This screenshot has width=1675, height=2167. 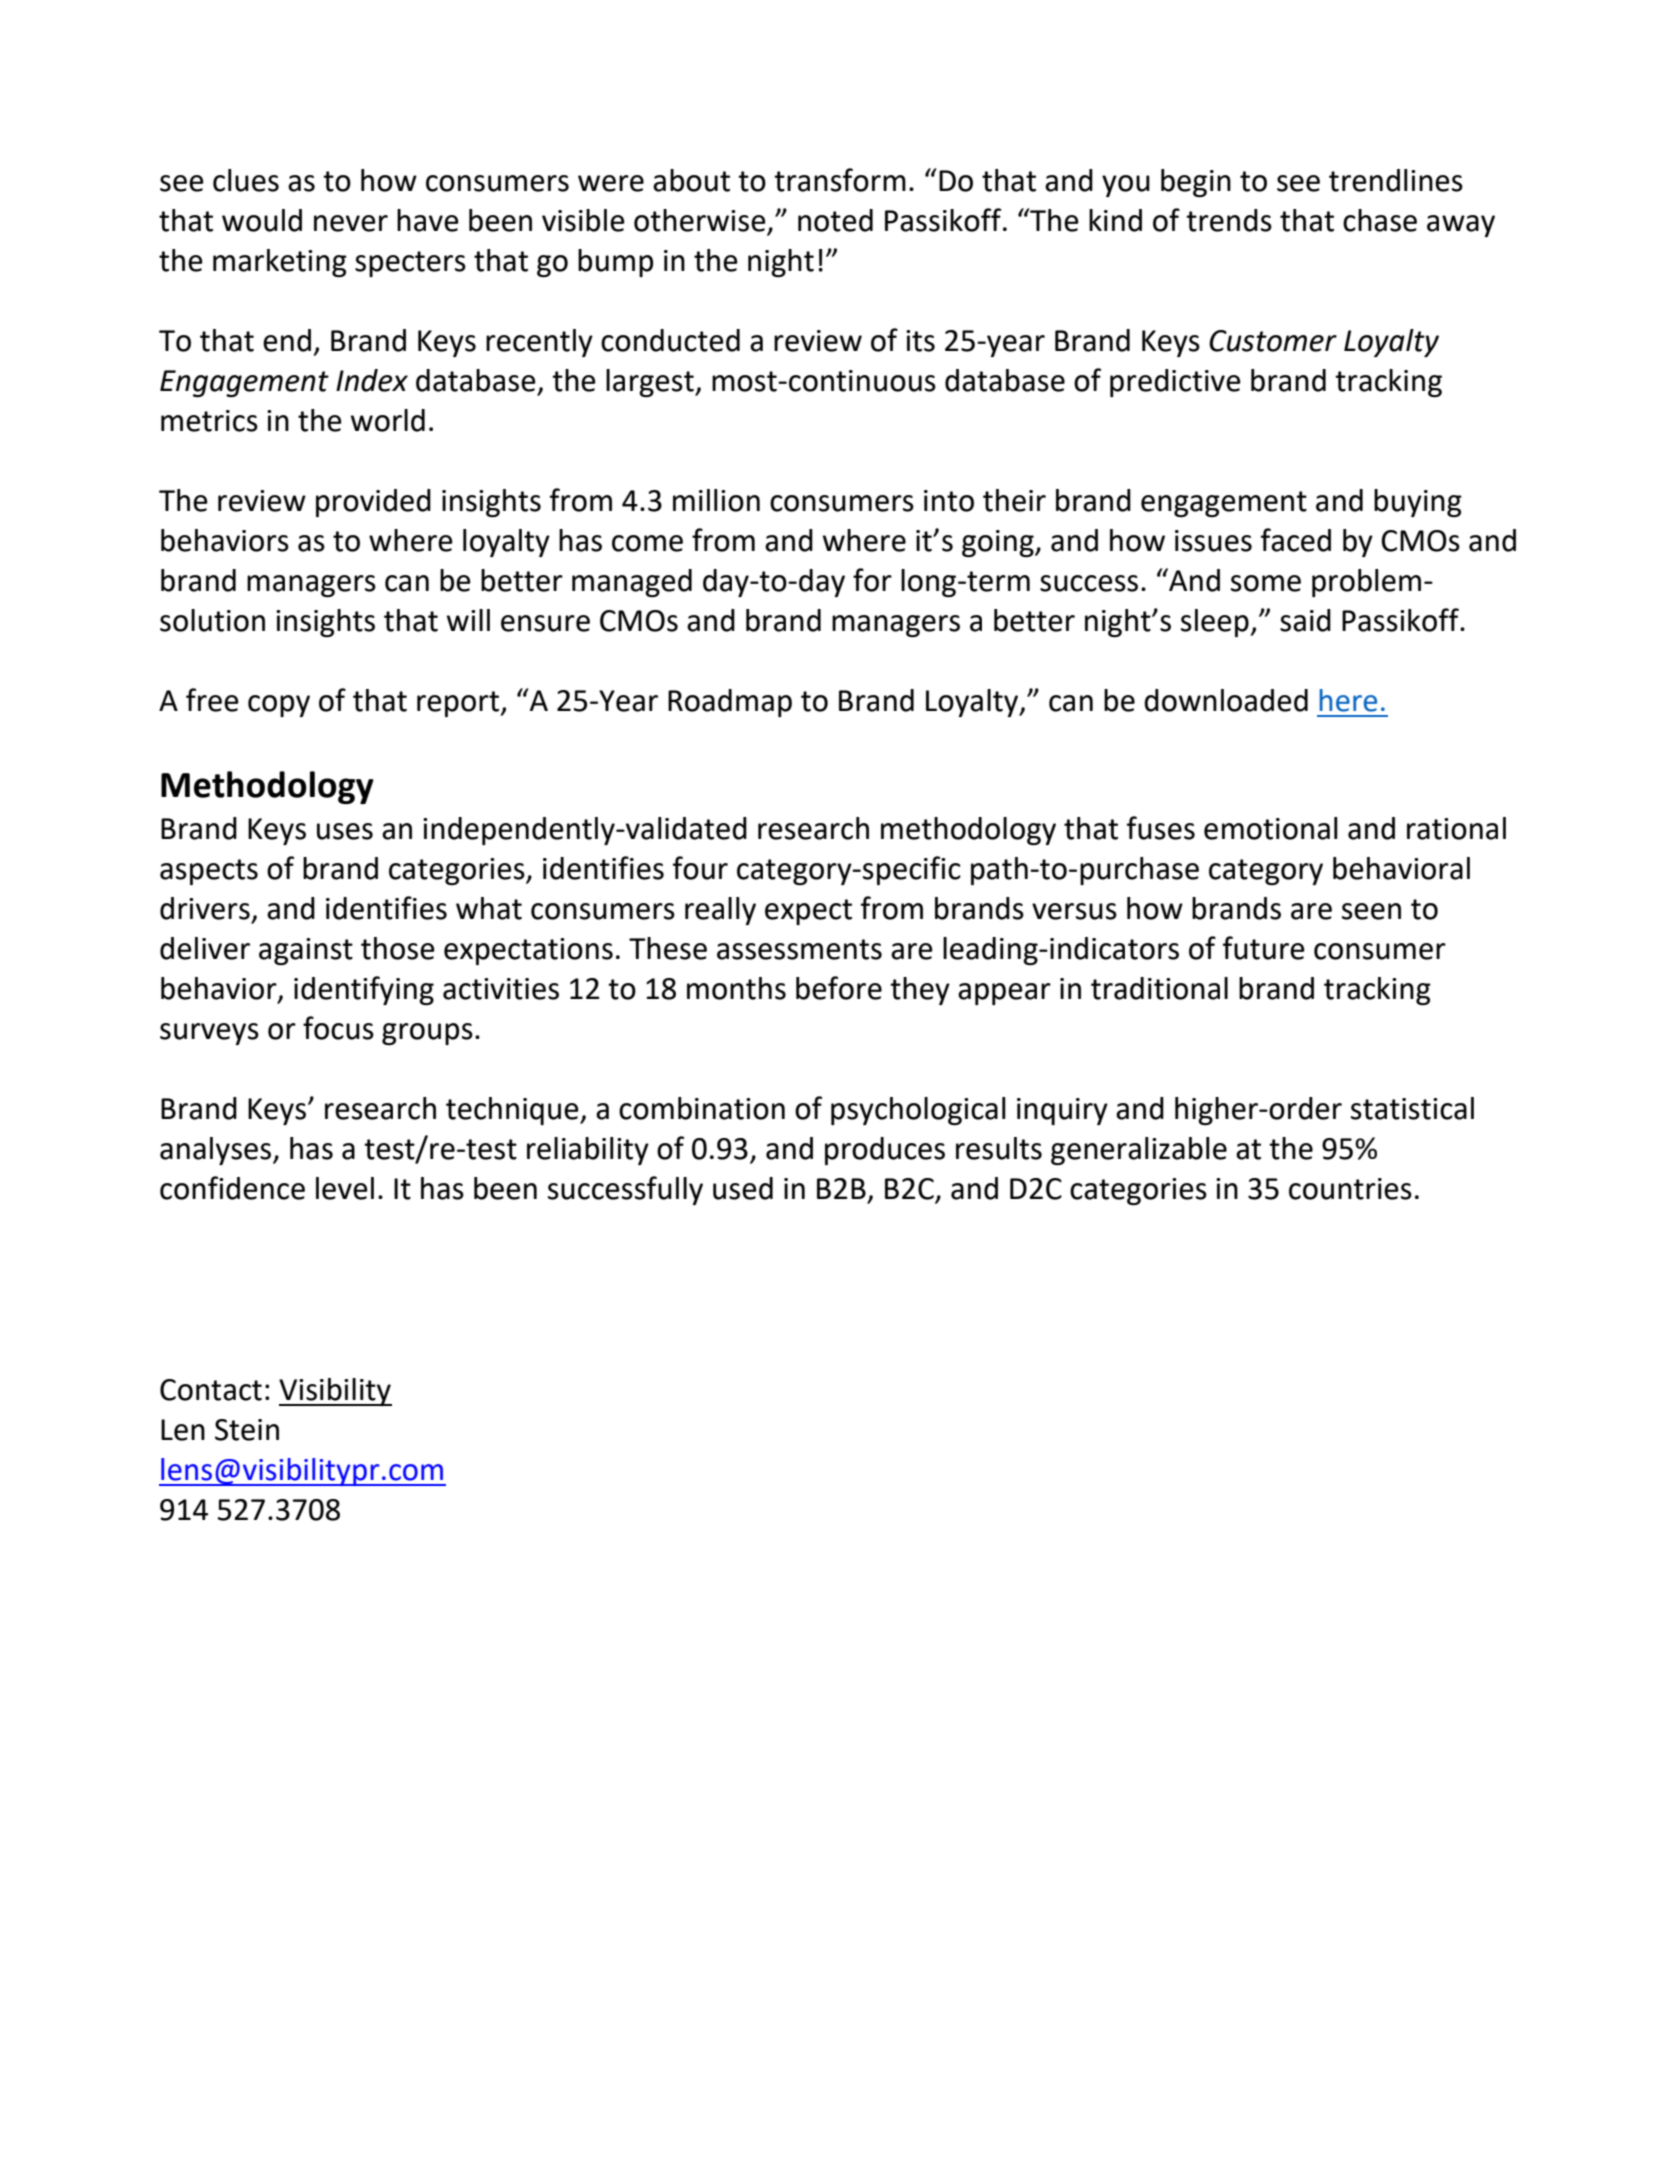 I want to click on never, so click(x=351, y=223).
